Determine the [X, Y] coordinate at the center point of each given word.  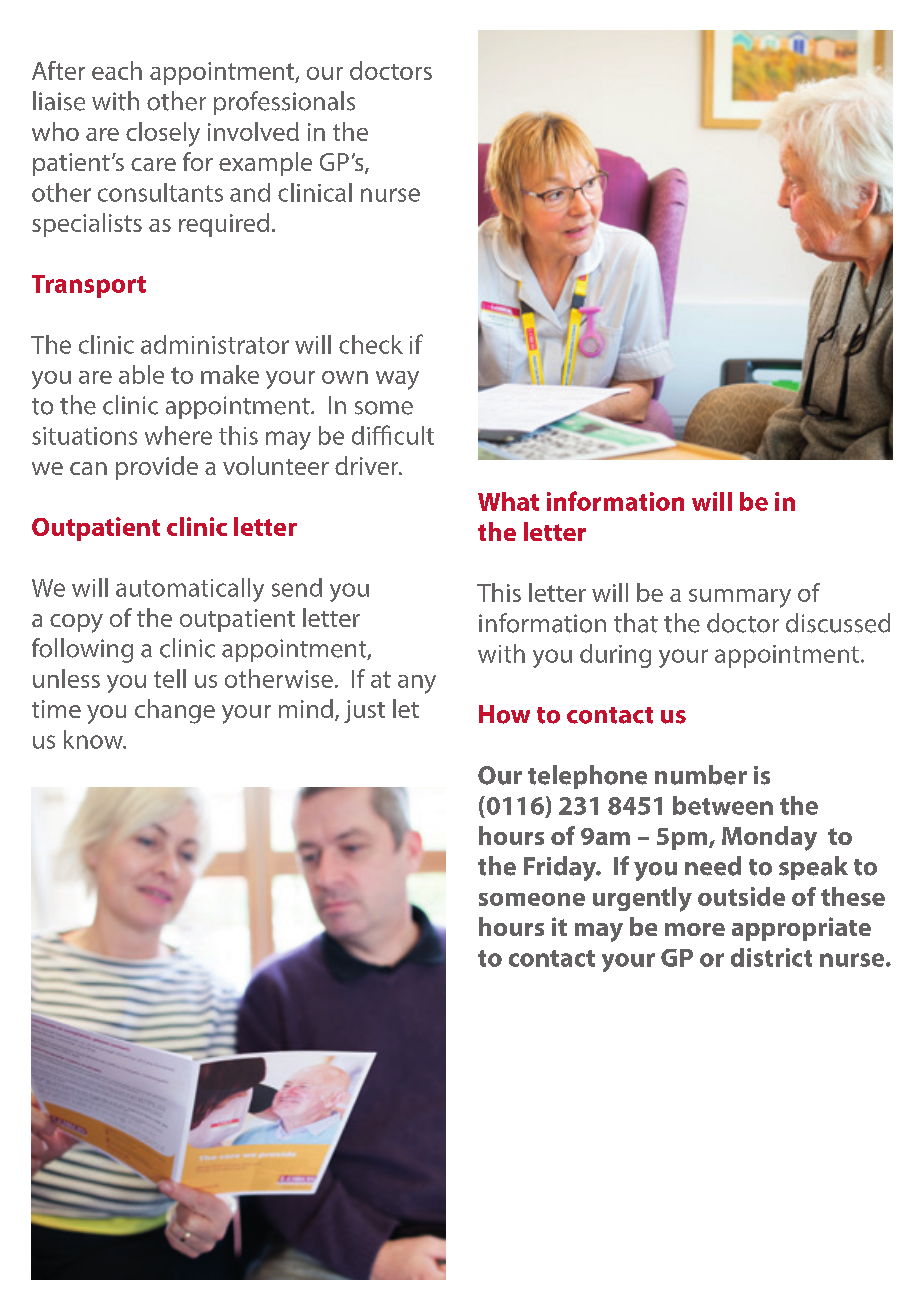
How [504, 714]
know [94, 739]
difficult [393, 435]
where [178, 435]
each [117, 70]
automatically [190, 590]
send [297, 587]
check [371, 344]
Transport [89, 286]
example [265, 164]
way [397, 380]
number [701, 775]
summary [740, 598]
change [175, 711]
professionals [284, 103]
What [508, 501]
